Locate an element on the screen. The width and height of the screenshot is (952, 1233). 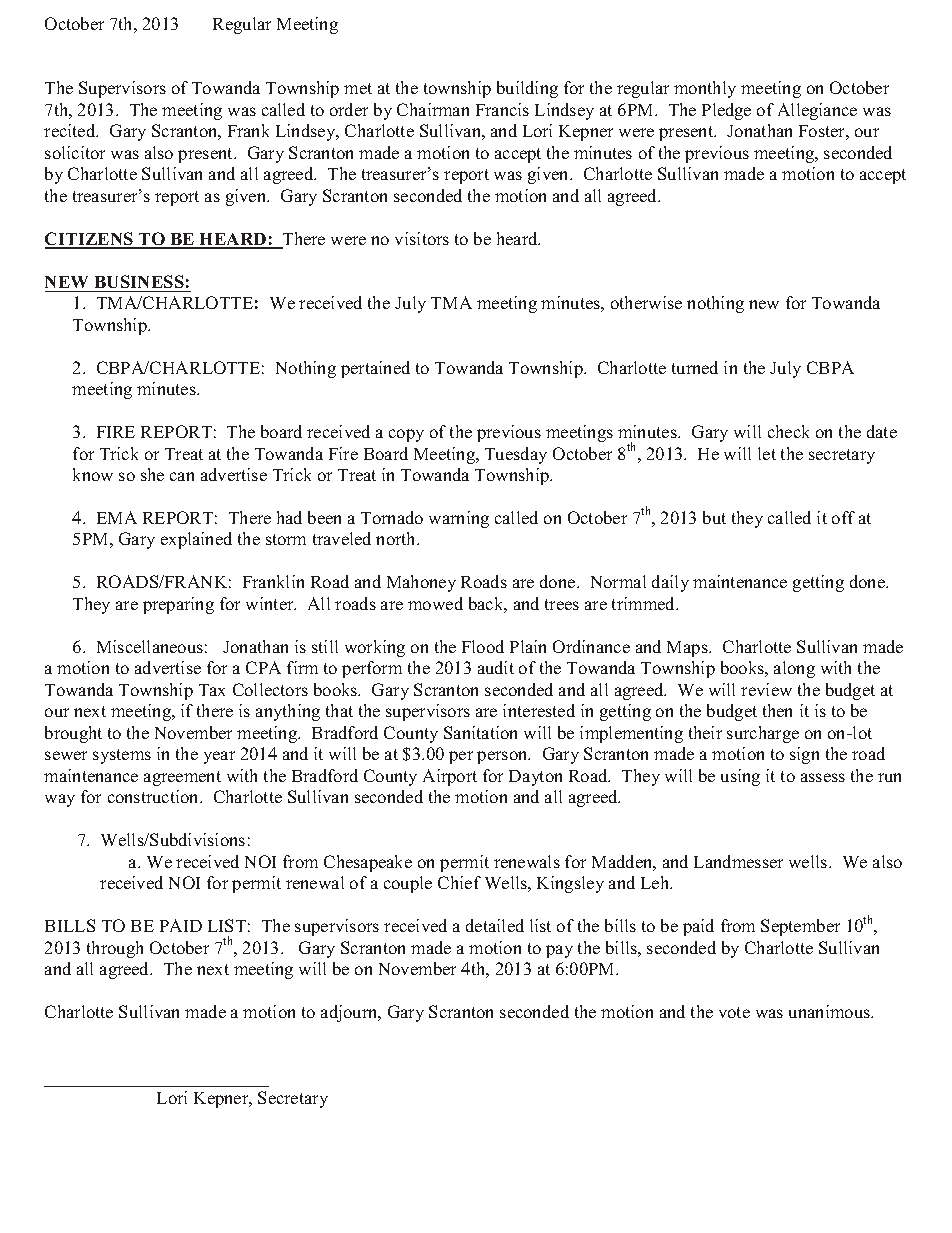
pay is located at coordinates (559, 951).
